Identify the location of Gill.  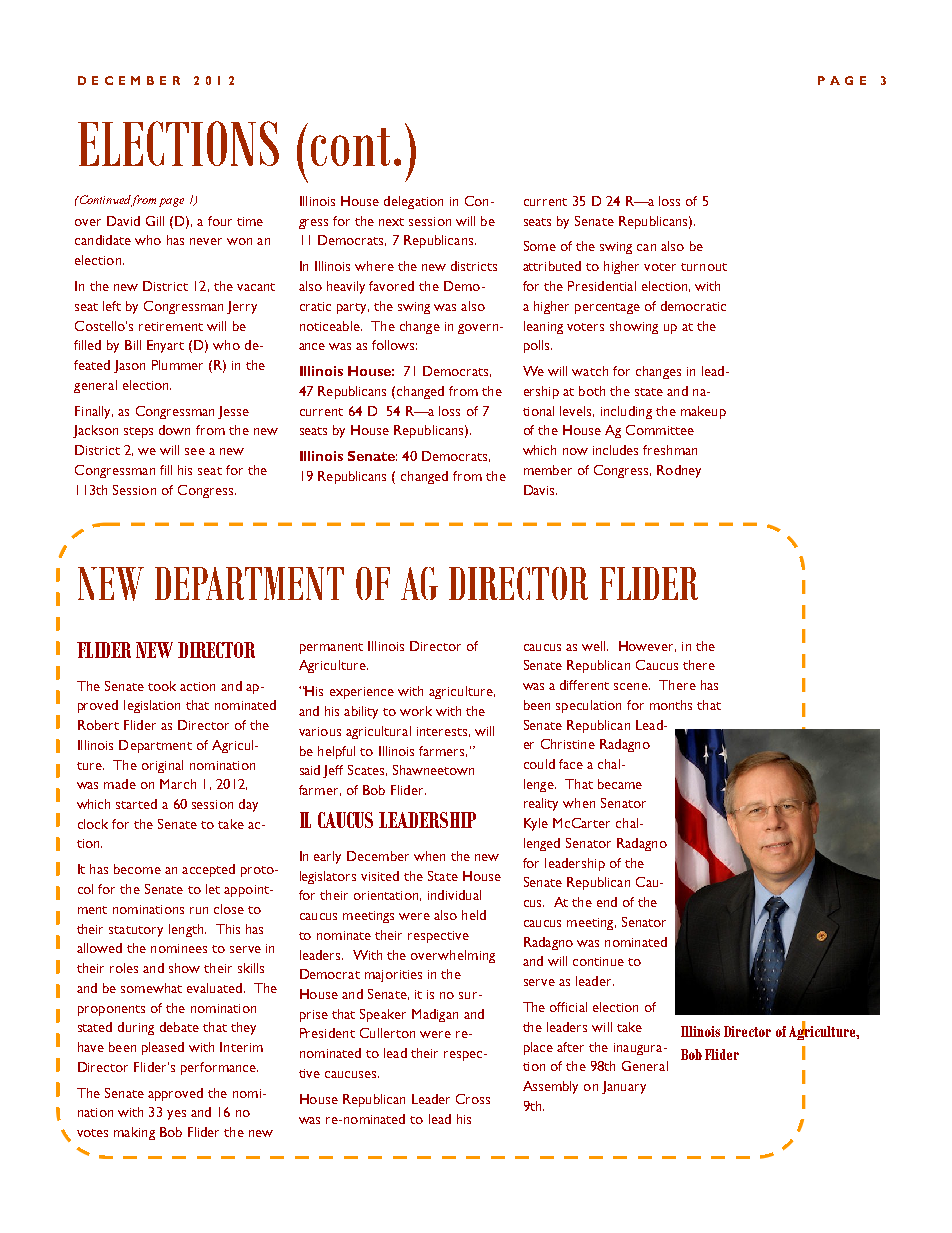
(155, 221).
